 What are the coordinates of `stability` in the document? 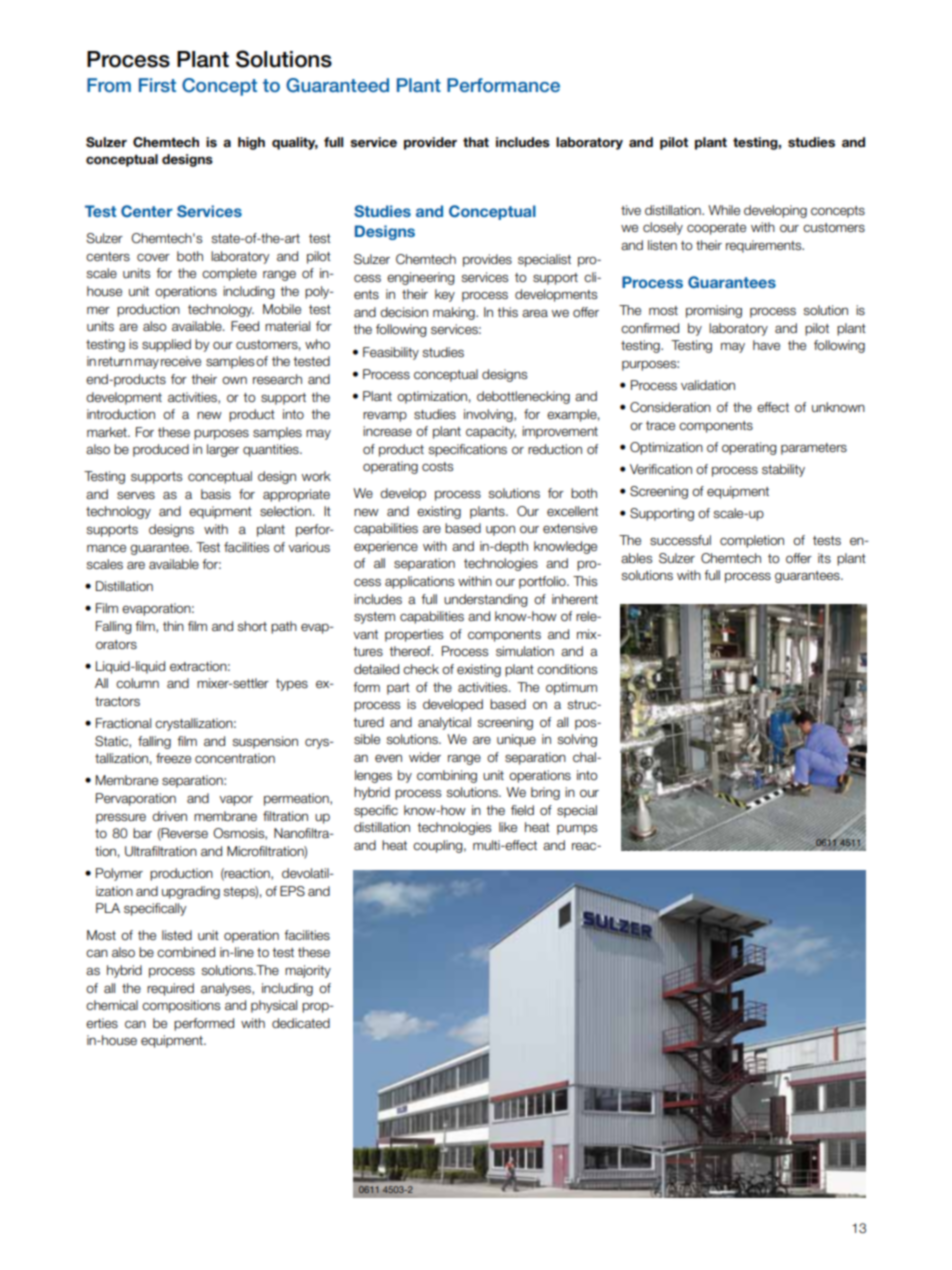 It's located at (783, 470).
